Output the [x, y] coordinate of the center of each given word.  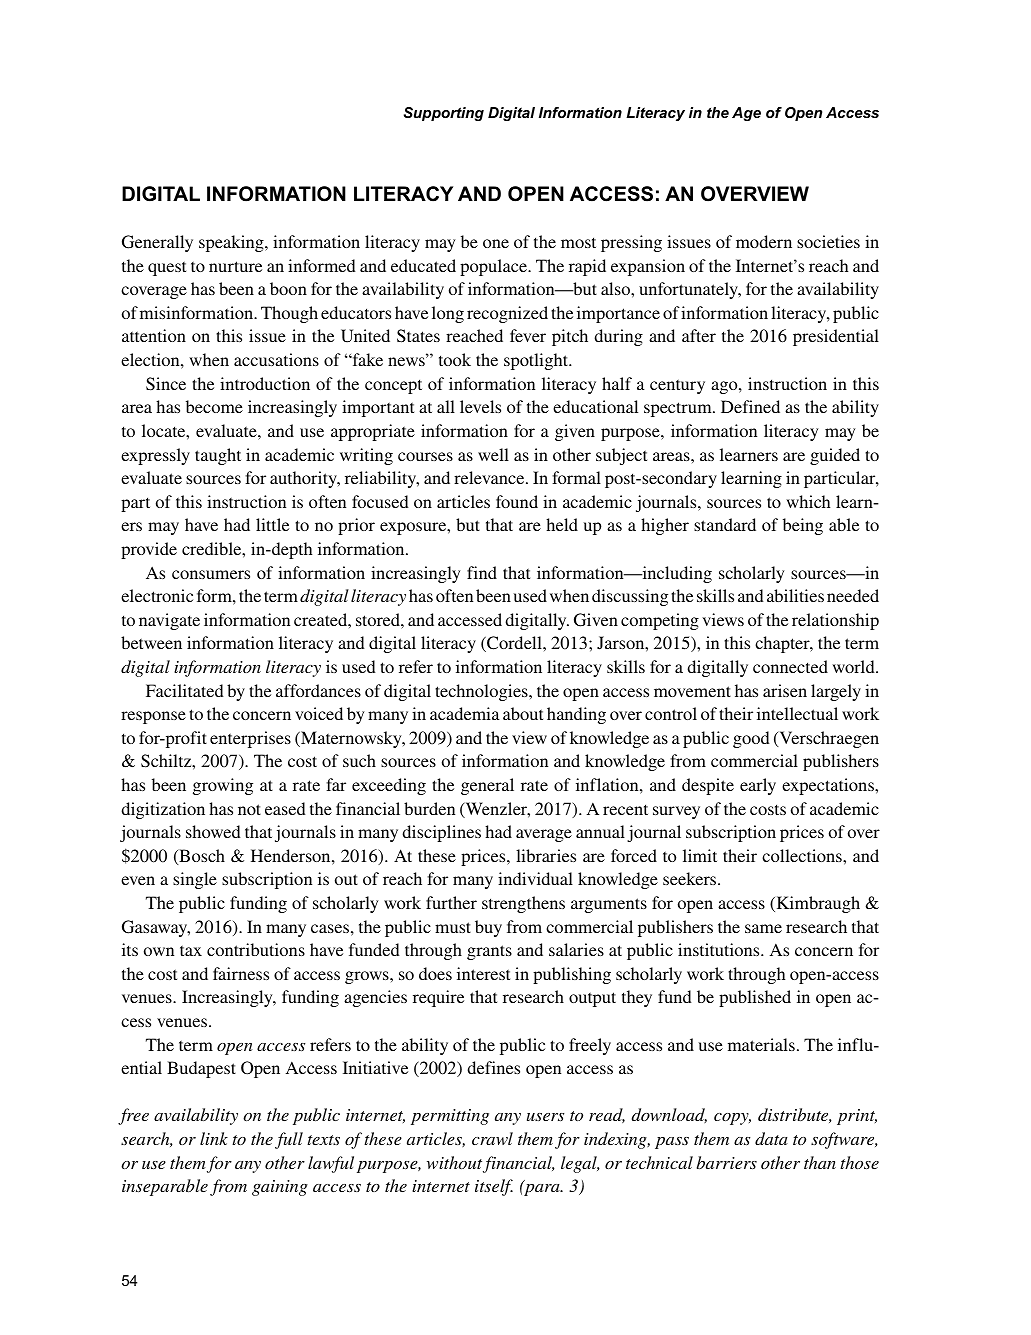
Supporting [444, 114]
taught [218, 456]
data [771, 1138]
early [758, 786]
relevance [490, 477]
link [214, 1138]
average [544, 835]
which [808, 501]
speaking [232, 243]
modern [764, 241]
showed [213, 831]
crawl [492, 1138]
